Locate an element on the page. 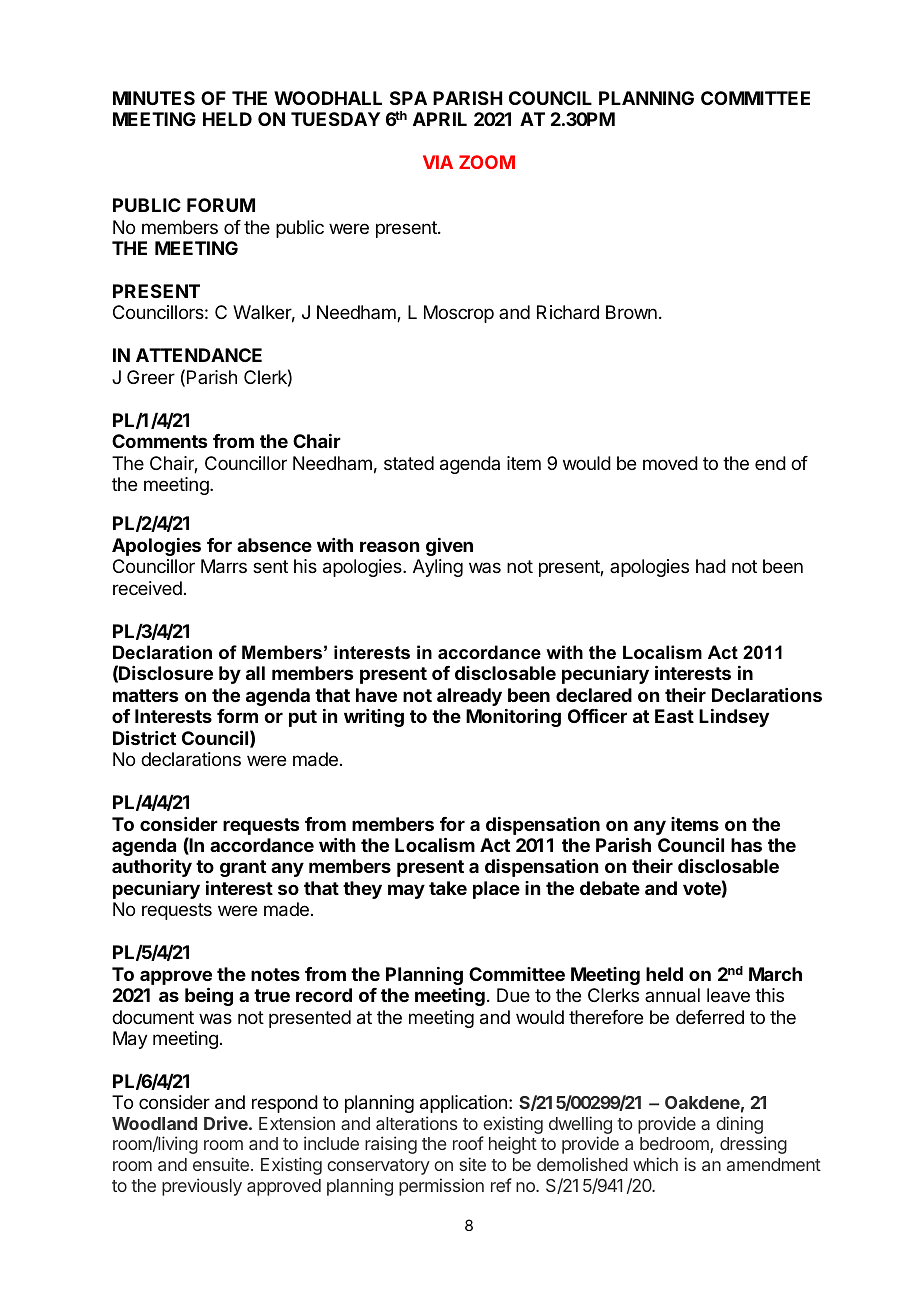  APRIL is located at coordinates (440, 119).
